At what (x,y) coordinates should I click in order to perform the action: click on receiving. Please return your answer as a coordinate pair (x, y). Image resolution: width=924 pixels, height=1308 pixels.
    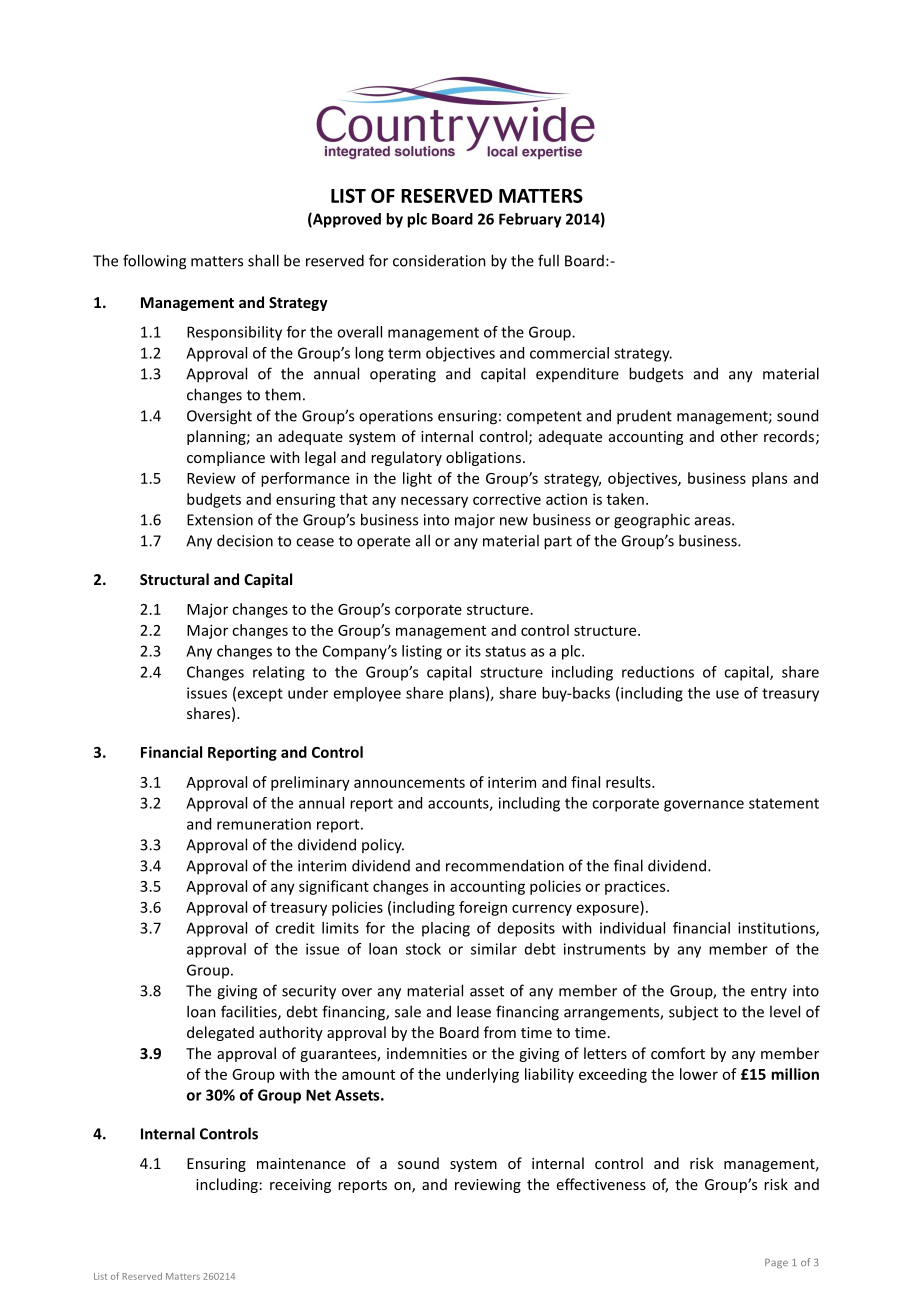
    Looking at the image, I should click on (300, 1186).
